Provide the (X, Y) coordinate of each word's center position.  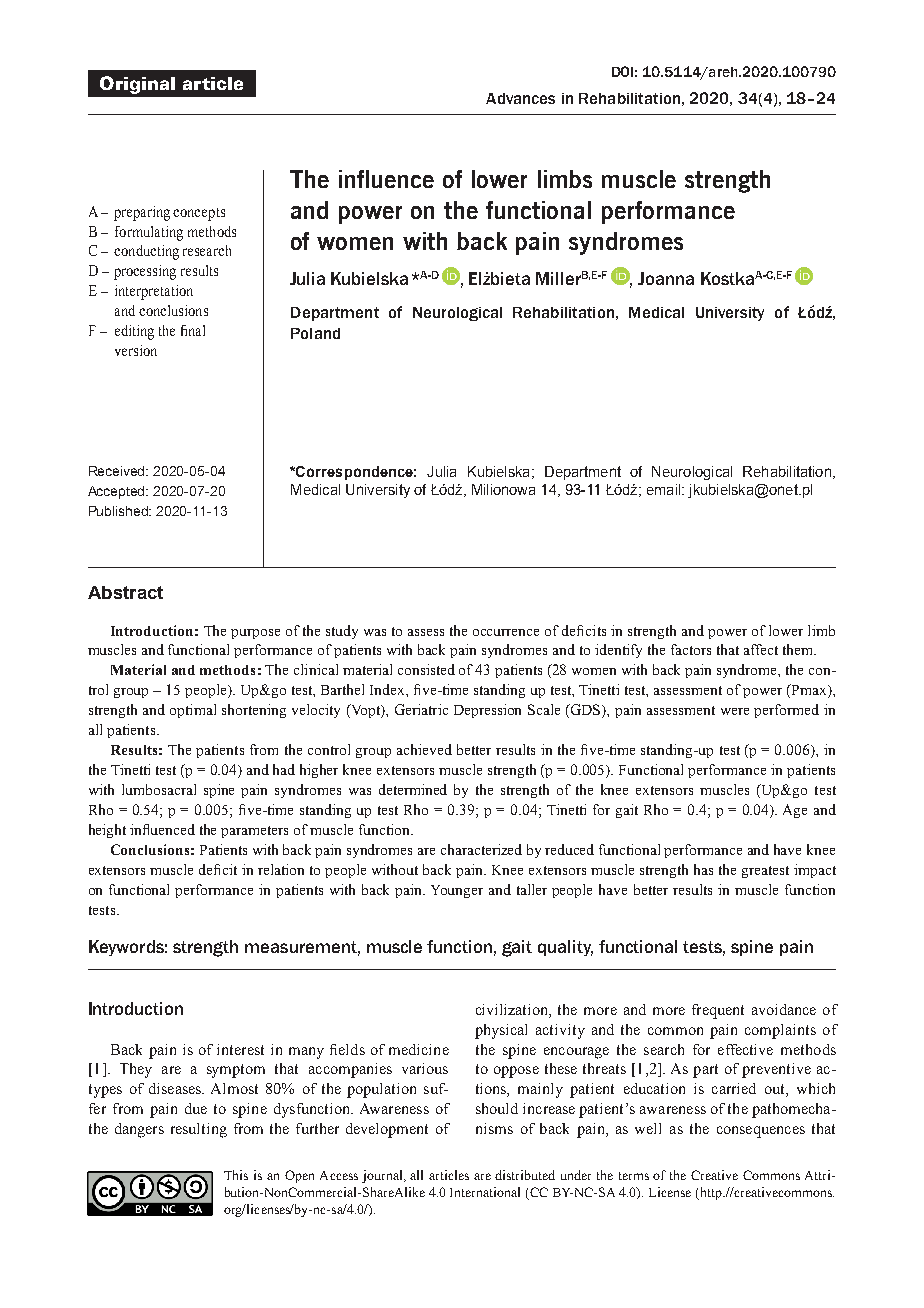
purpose (255, 634)
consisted (426, 669)
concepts (199, 214)
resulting (199, 1130)
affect (761, 649)
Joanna (666, 278)
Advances (520, 98)
